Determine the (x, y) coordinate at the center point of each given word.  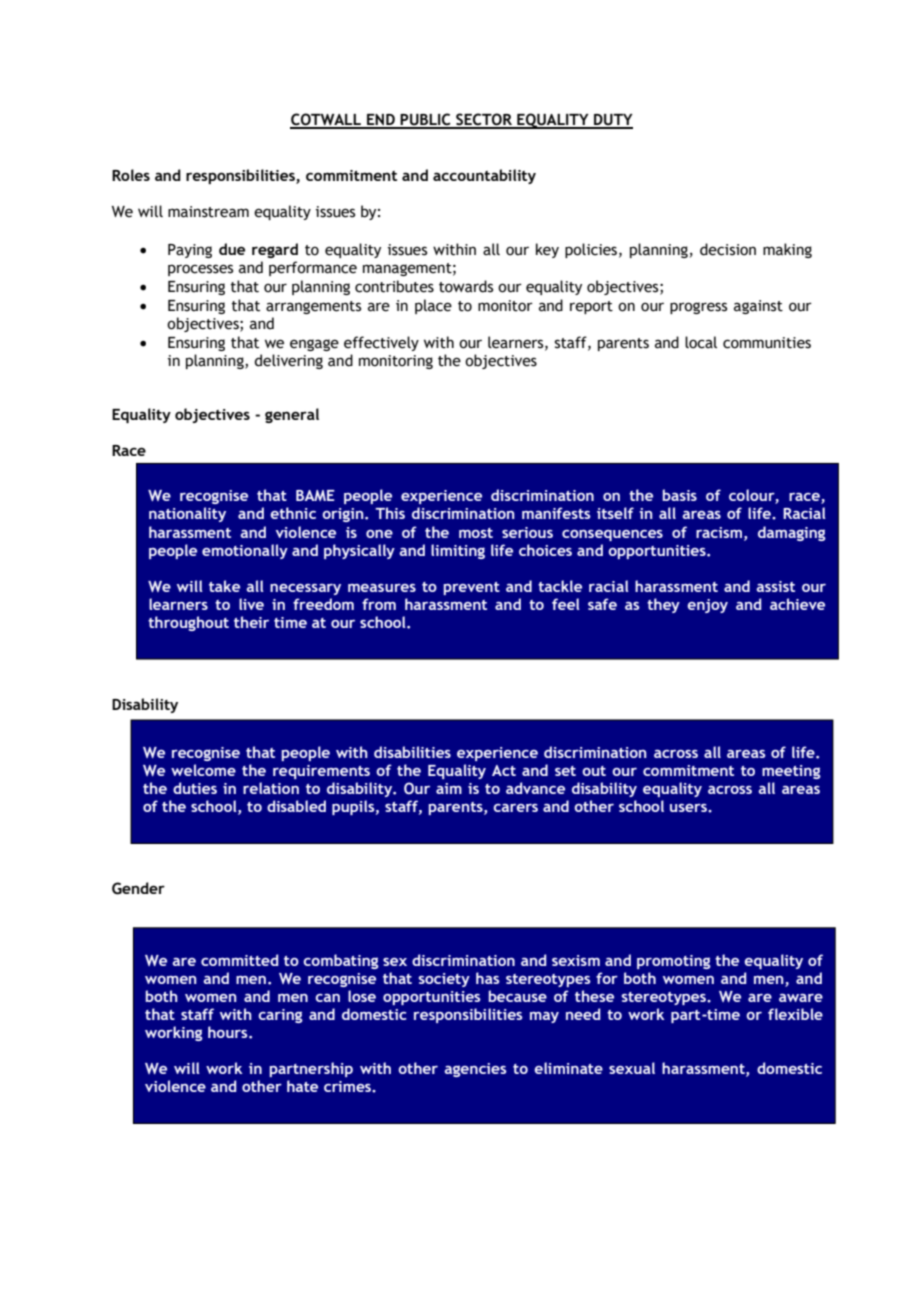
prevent (471, 588)
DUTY (612, 121)
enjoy (707, 606)
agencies (475, 1070)
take (224, 586)
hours (229, 1032)
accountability (484, 176)
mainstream (208, 212)
